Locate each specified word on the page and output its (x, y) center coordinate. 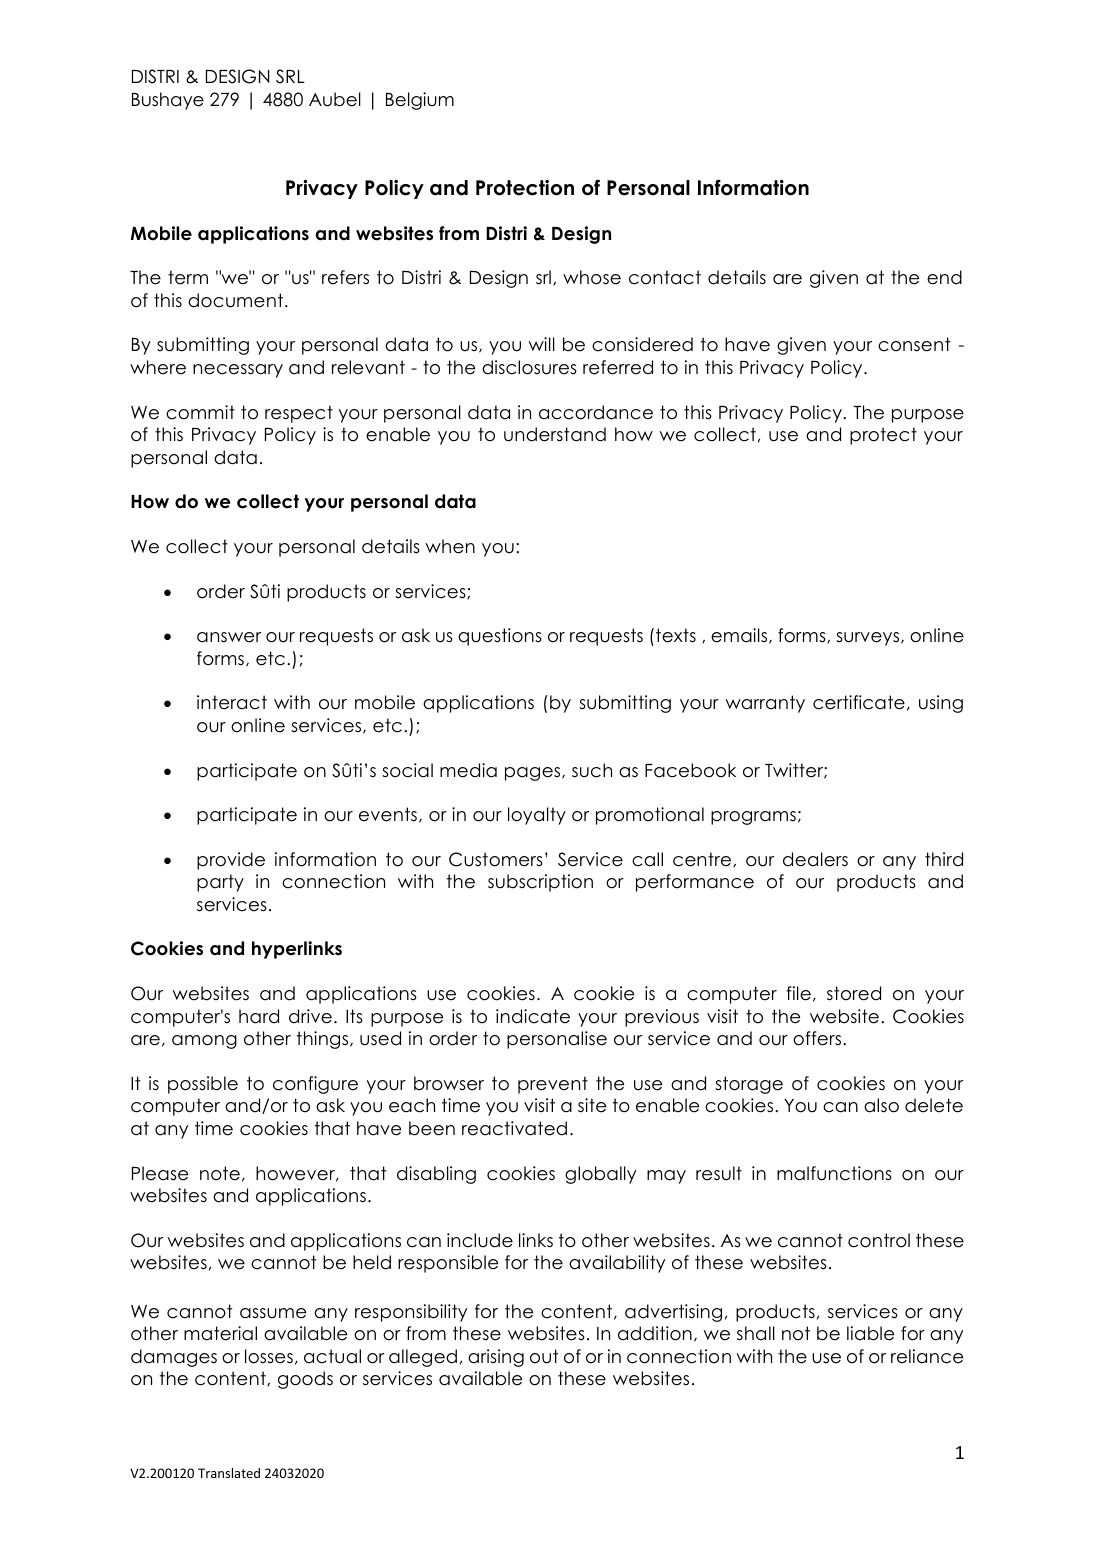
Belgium (420, 101)
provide (231, 861)
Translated (229, 1473)
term (188, 277)
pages (534, 774)
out (544, 1356)
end (944, 277)
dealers (815, 859)
